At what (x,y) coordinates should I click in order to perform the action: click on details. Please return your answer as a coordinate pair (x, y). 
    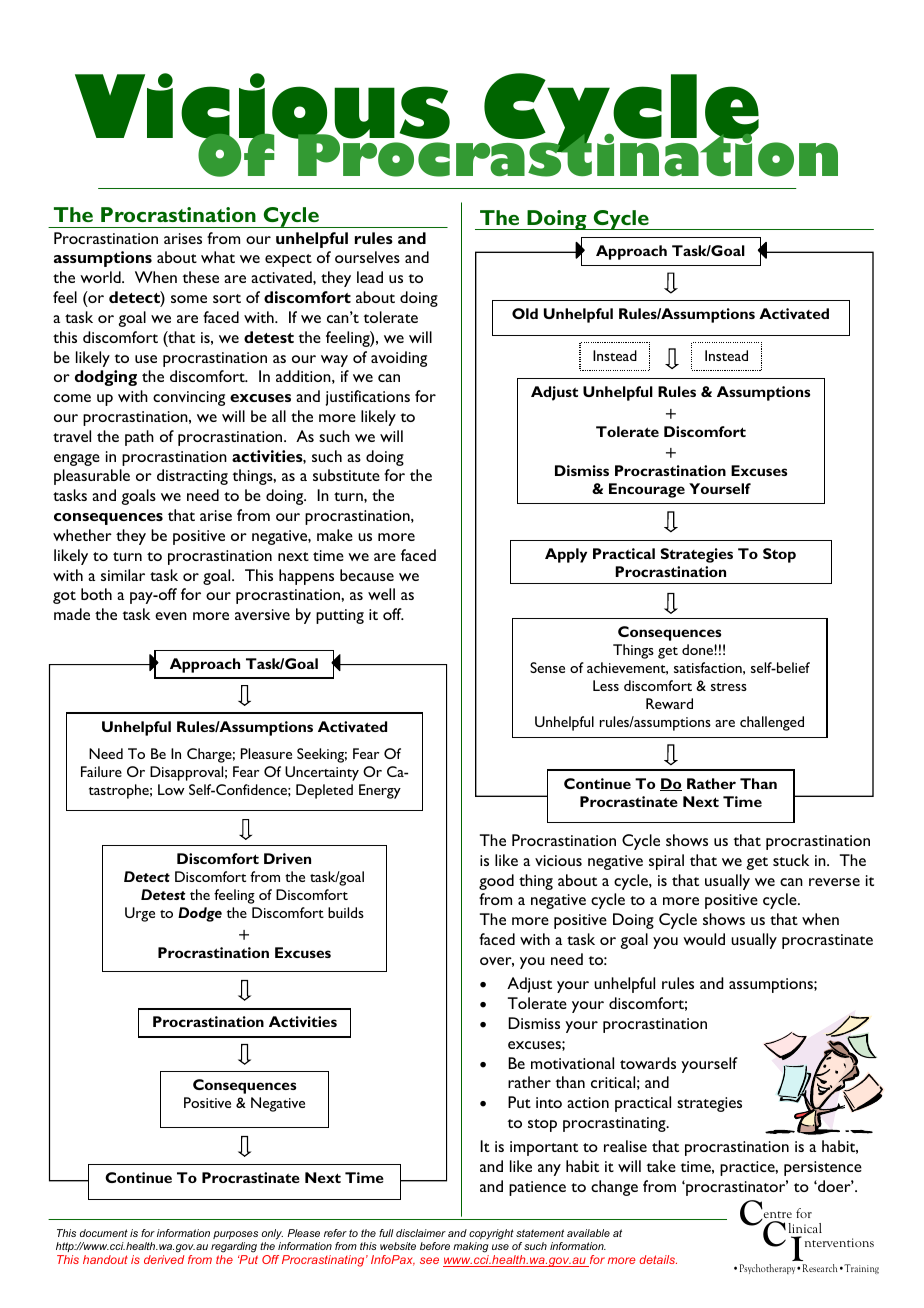
    Looking at the image, I should click on (658, 1259).
